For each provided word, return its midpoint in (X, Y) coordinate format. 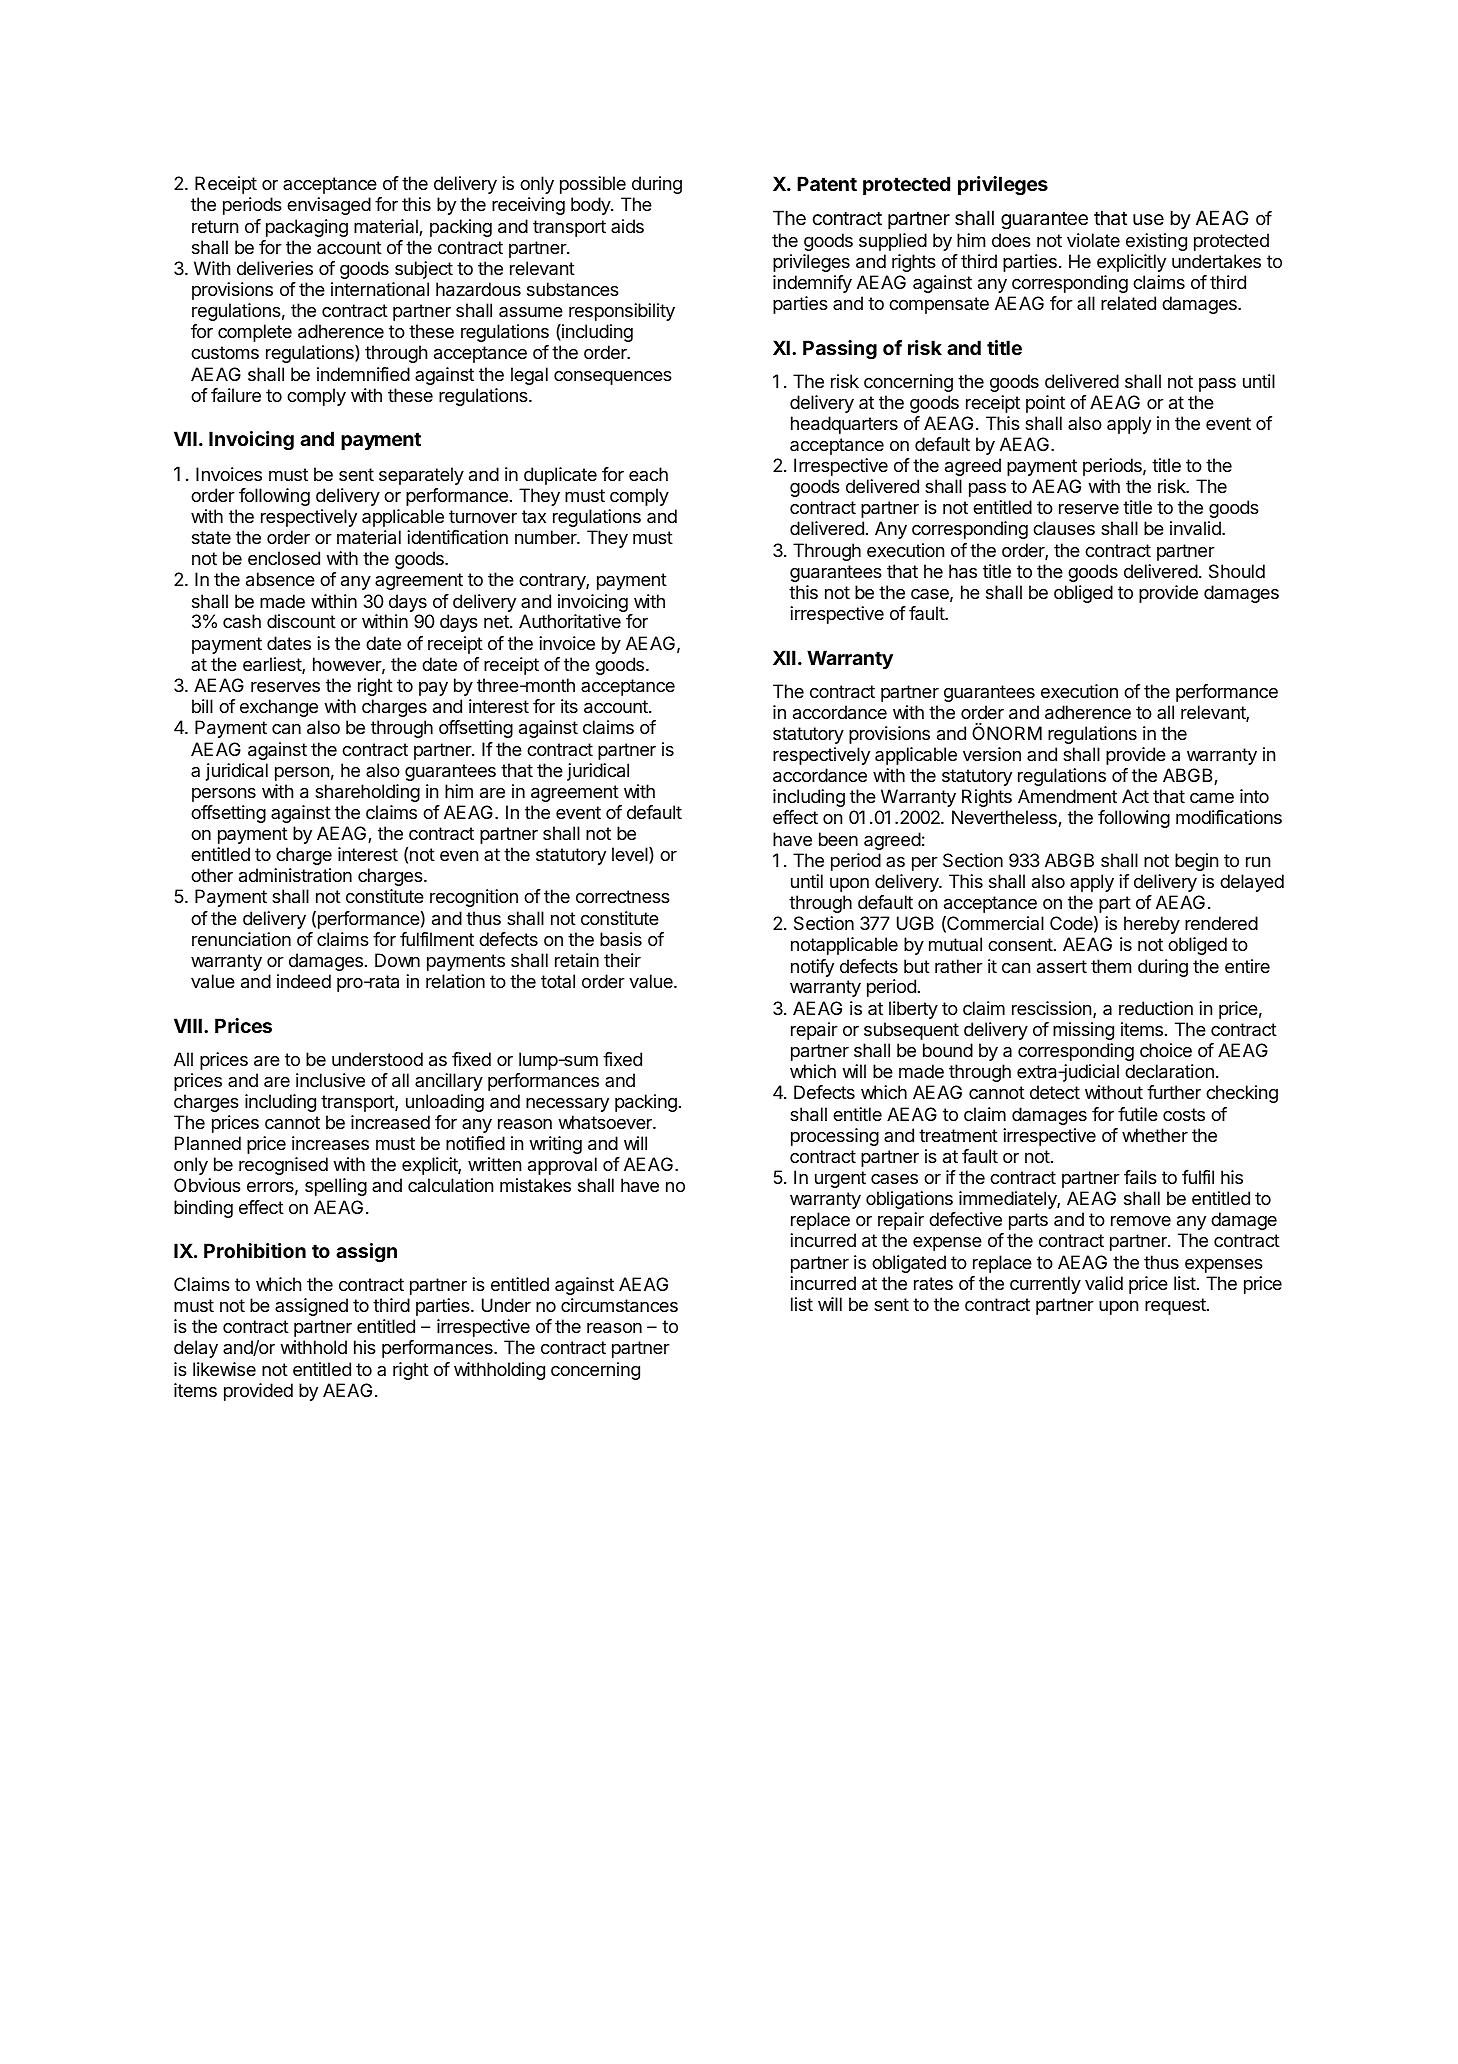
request (1176, 1306)
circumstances (619, 1305)
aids (627, 226)
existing (1156, 242)
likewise (224, 1369)
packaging (307, 228)
